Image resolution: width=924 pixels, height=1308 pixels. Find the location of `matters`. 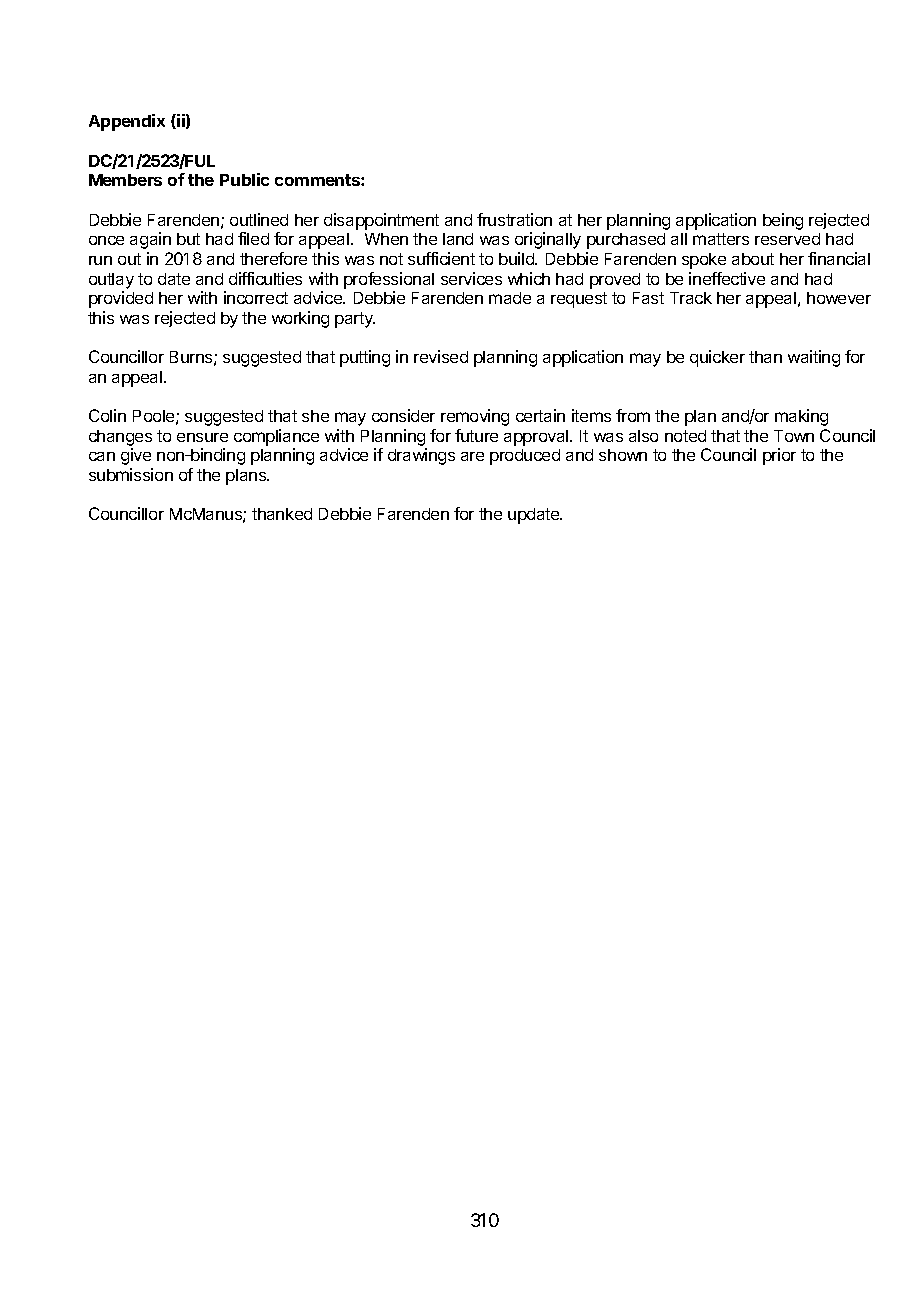

matters is located at coordinates (721, 239).
